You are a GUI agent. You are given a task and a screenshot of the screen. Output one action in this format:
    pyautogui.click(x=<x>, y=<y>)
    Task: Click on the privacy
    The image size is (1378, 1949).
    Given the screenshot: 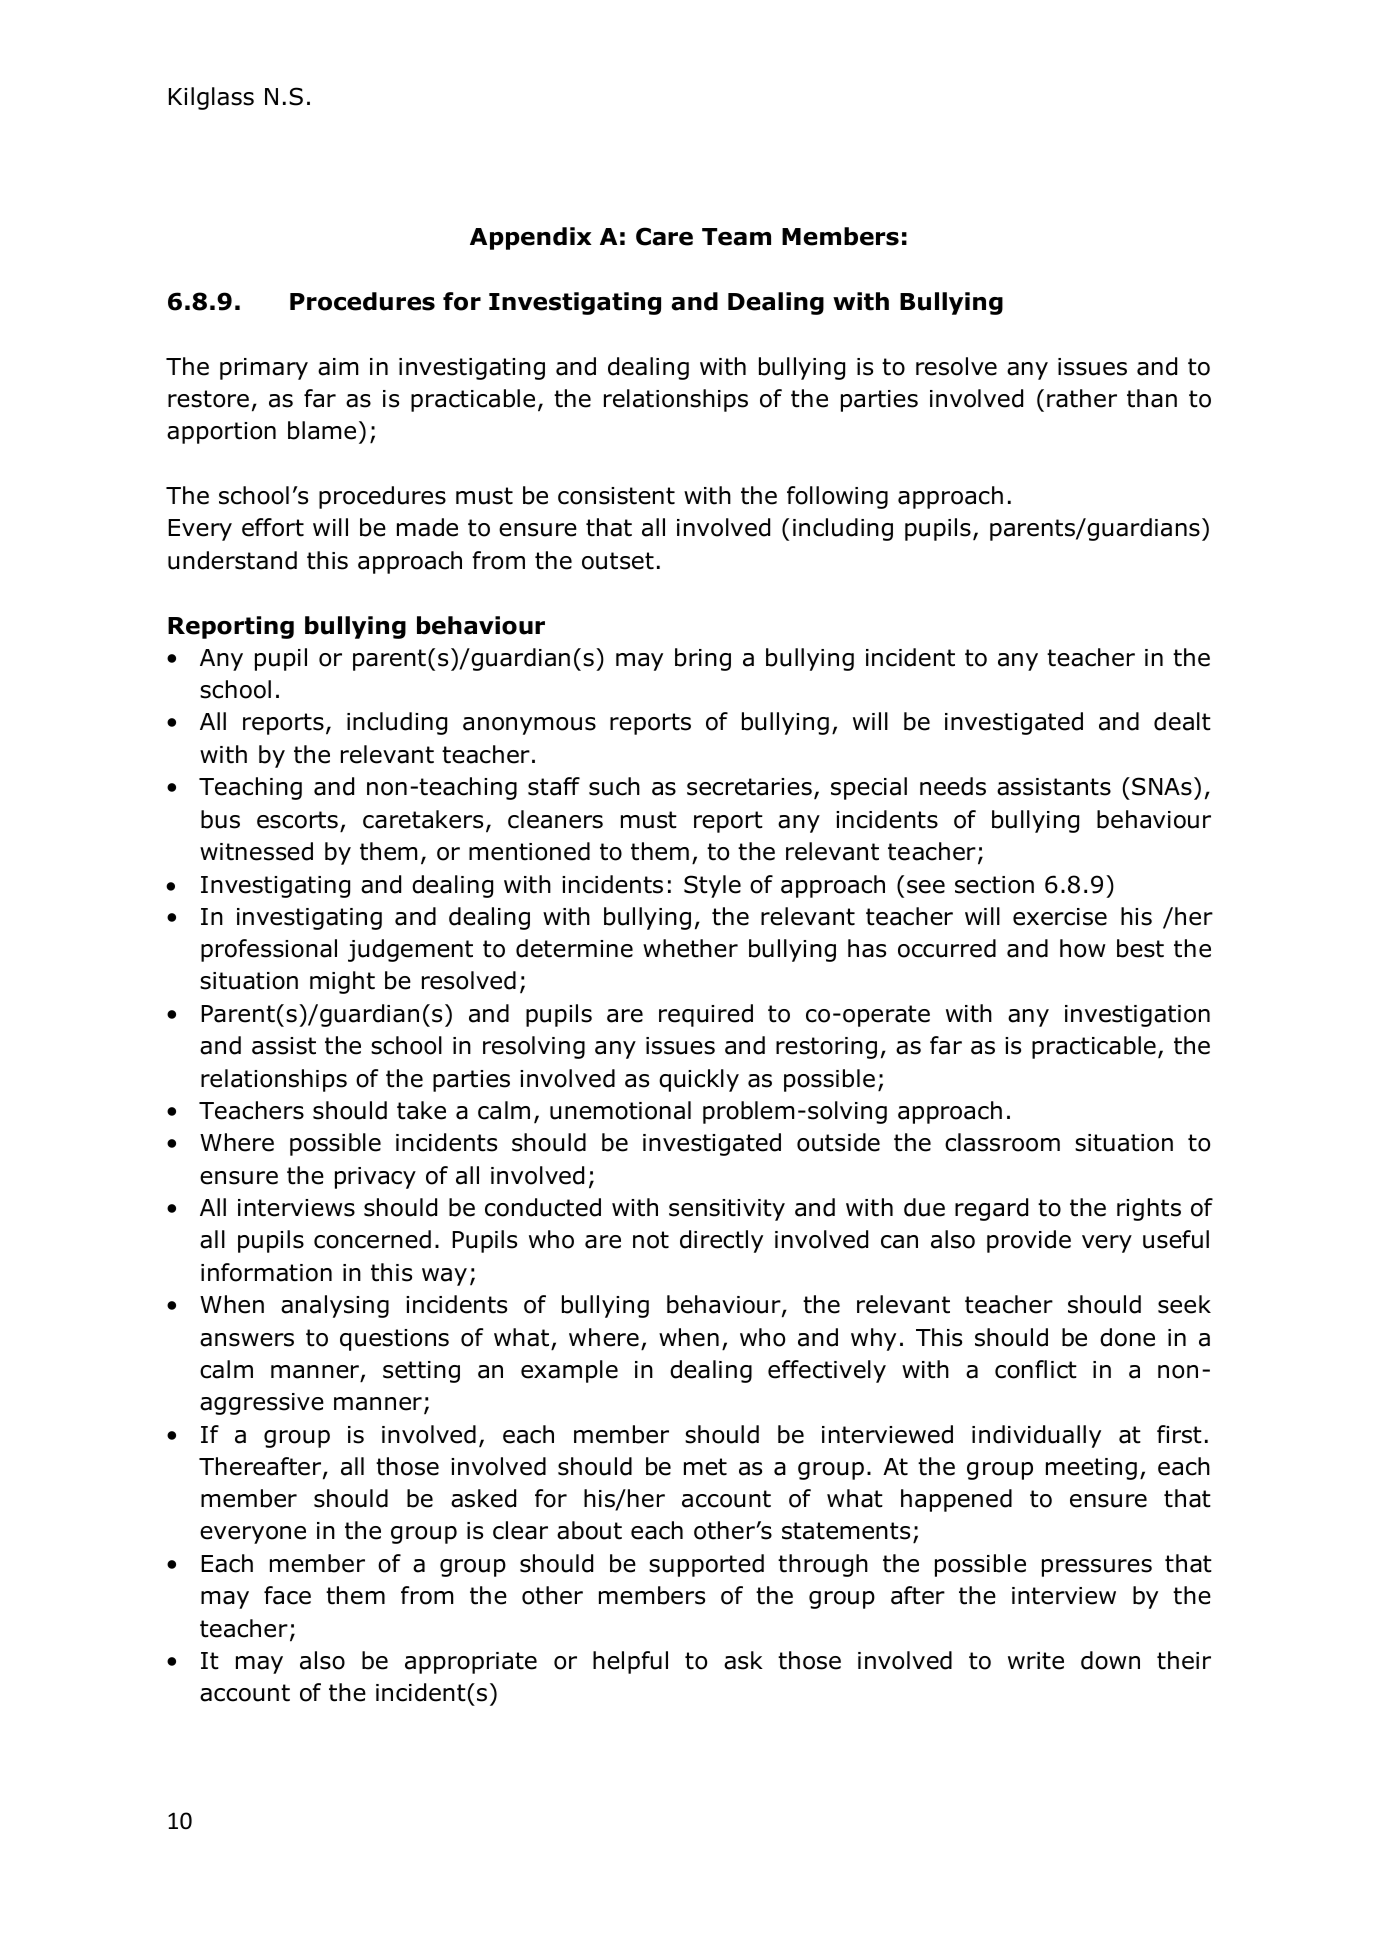 What is the action you would take?
    pyautogui.click(x=375, y=1178)
